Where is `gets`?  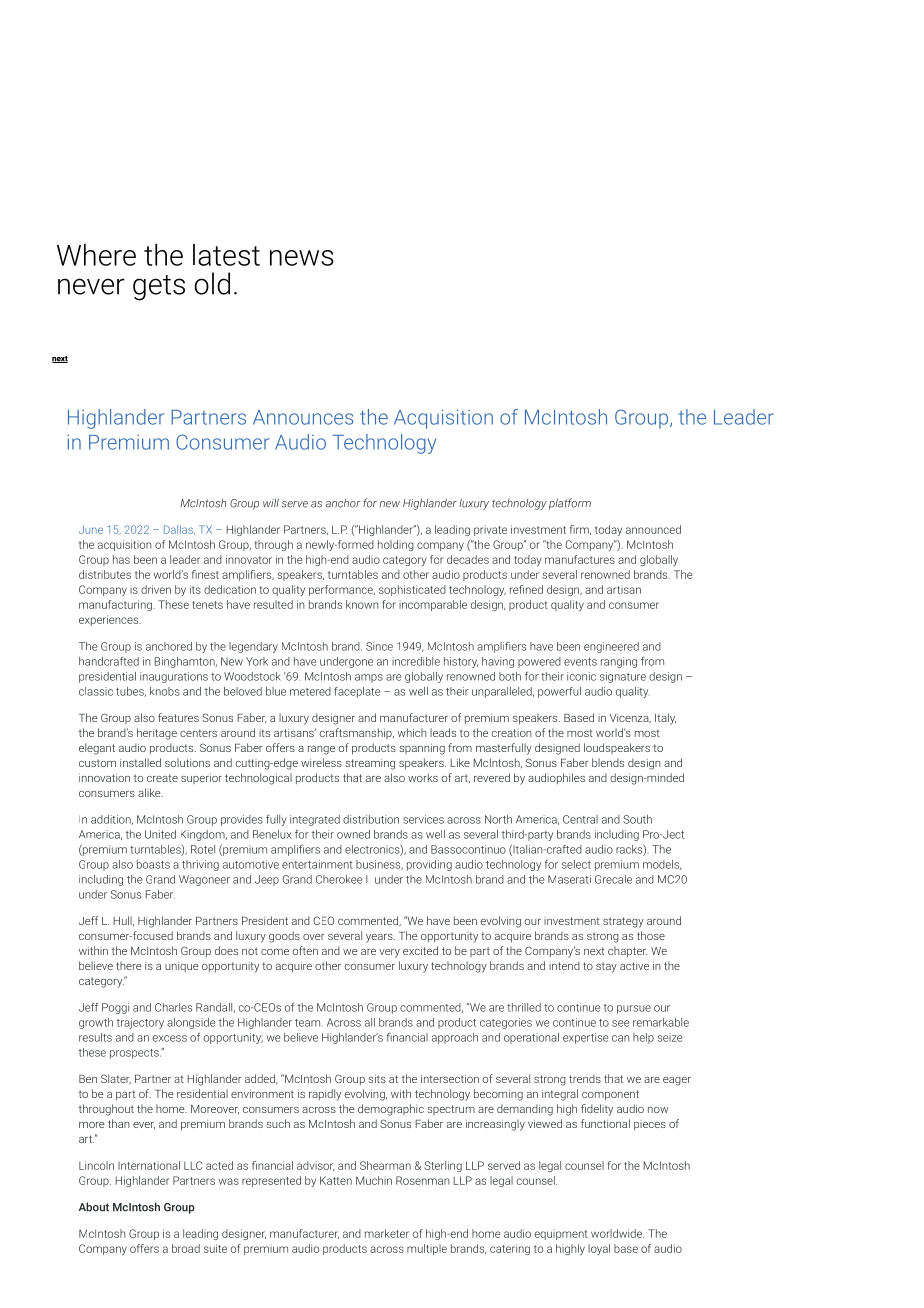 gets is located at coordinates (159, 288).
